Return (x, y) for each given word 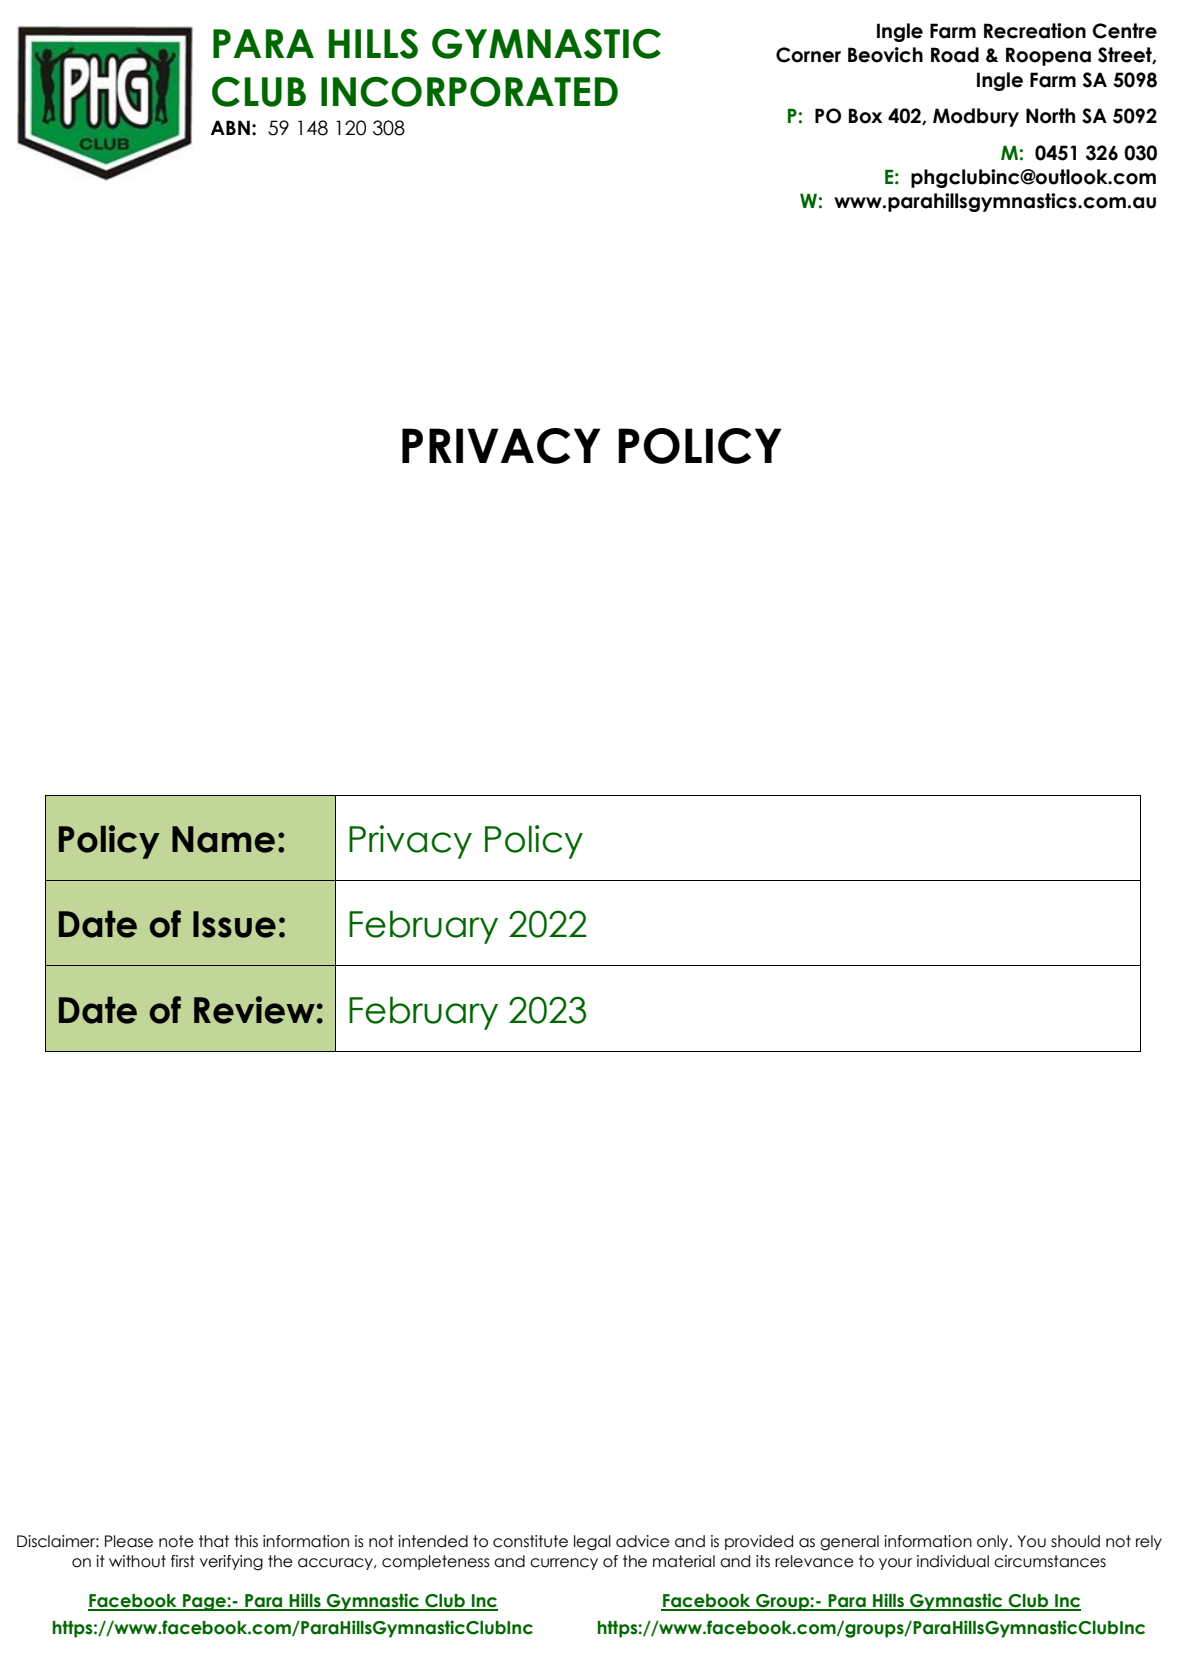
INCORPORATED (469, 91)
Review (254, 1010)
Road (955, 55)
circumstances (1050, 1561)
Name (223, 839)
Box (866, 116)
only (994, 1542)
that (214, 1541)
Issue (234, 924)
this (246, 1541)
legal (592, 1543)
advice (643, 1541)
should (1075, 1541)
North (1050, 116)
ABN (230, 127)
